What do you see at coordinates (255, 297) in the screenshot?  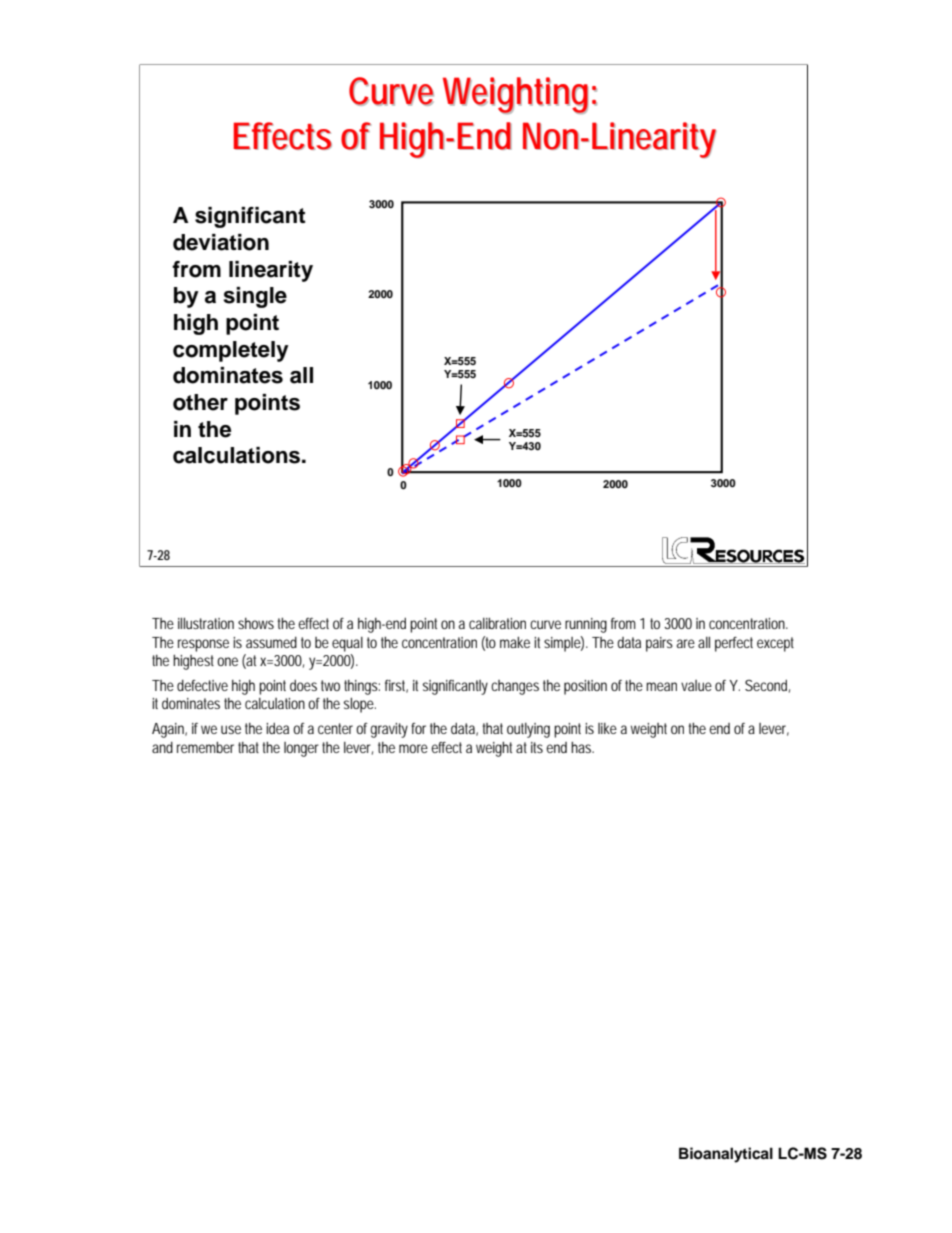 I see `single` at bounding box center [255, 297].
